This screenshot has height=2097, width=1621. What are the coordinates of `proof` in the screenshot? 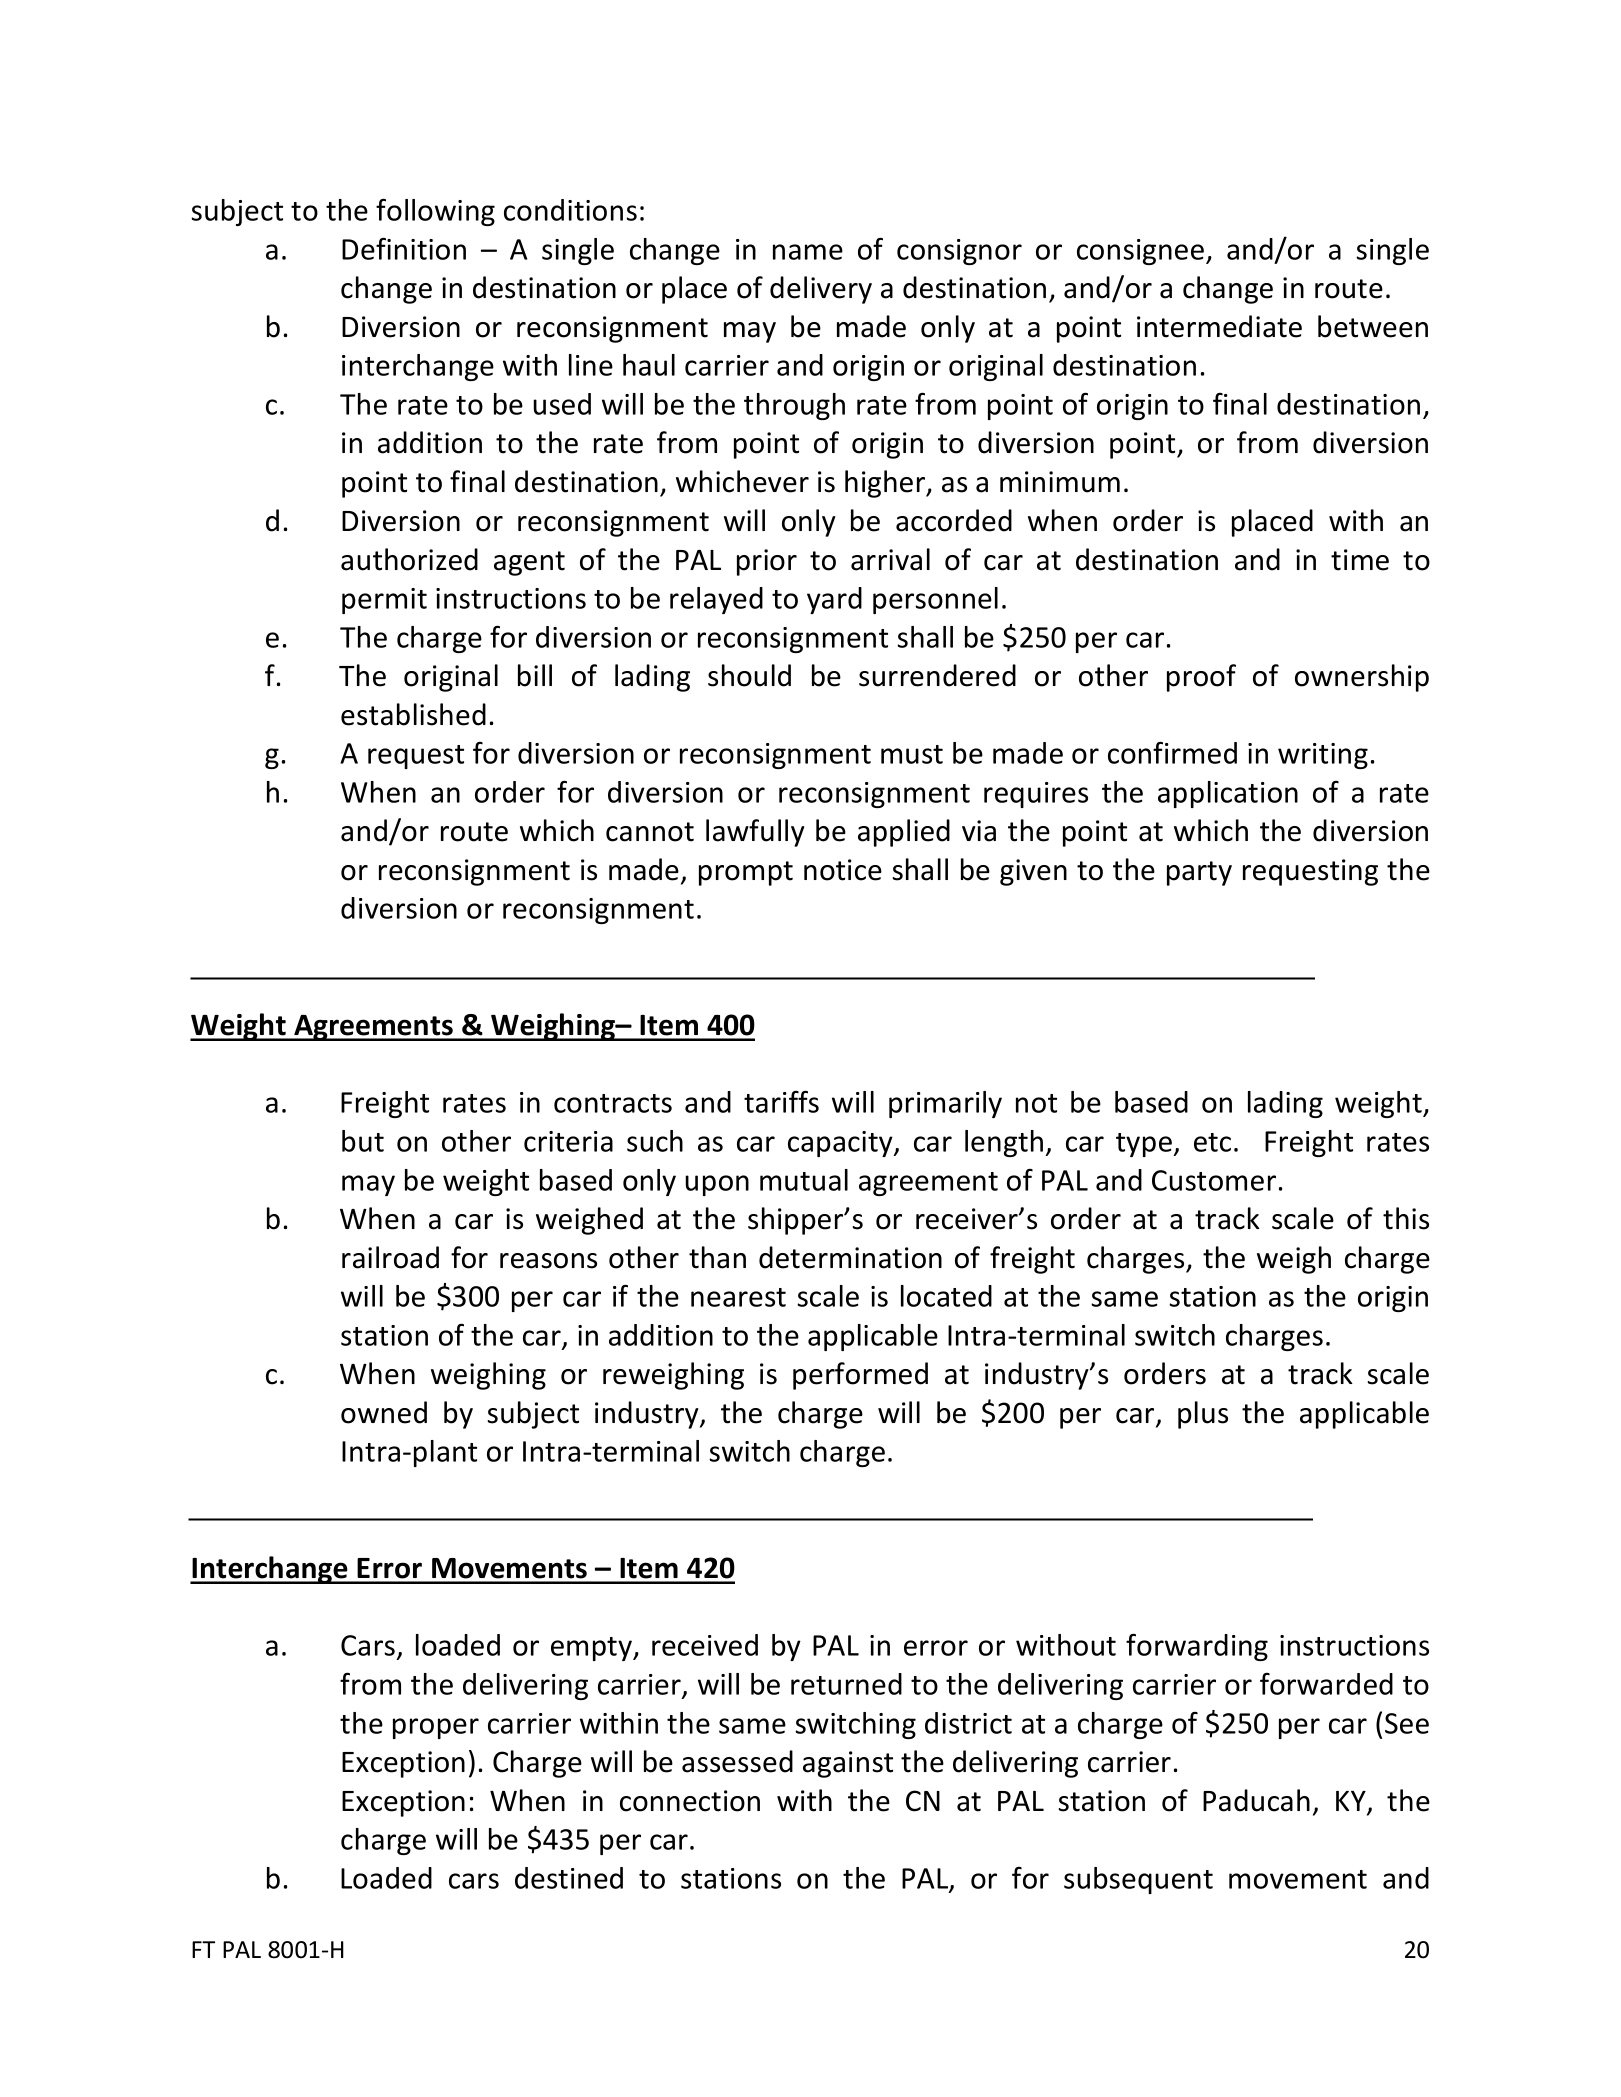 It's located at (1201, 678).
